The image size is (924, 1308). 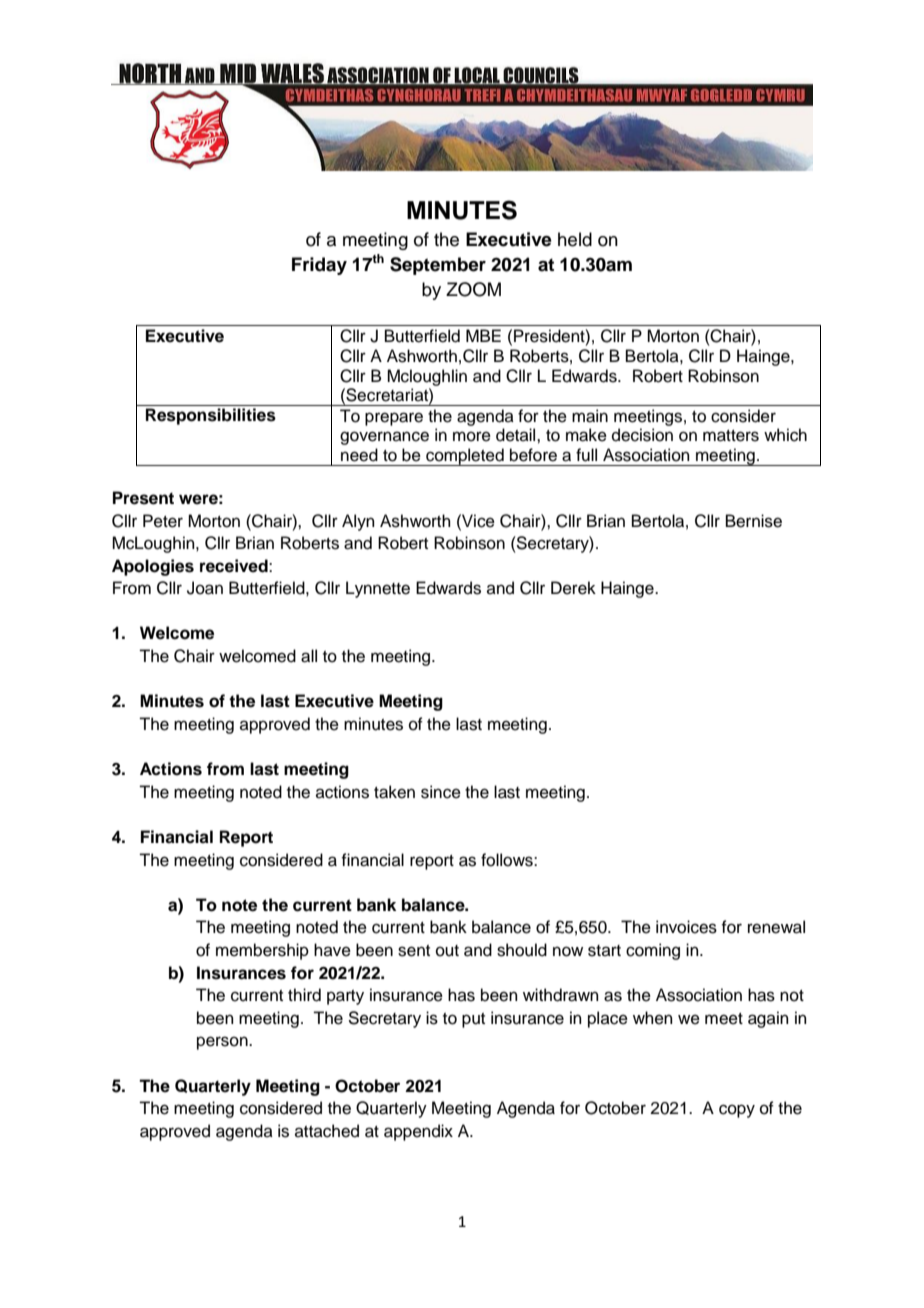 I want to click on since, so click(x=441, y=792).
